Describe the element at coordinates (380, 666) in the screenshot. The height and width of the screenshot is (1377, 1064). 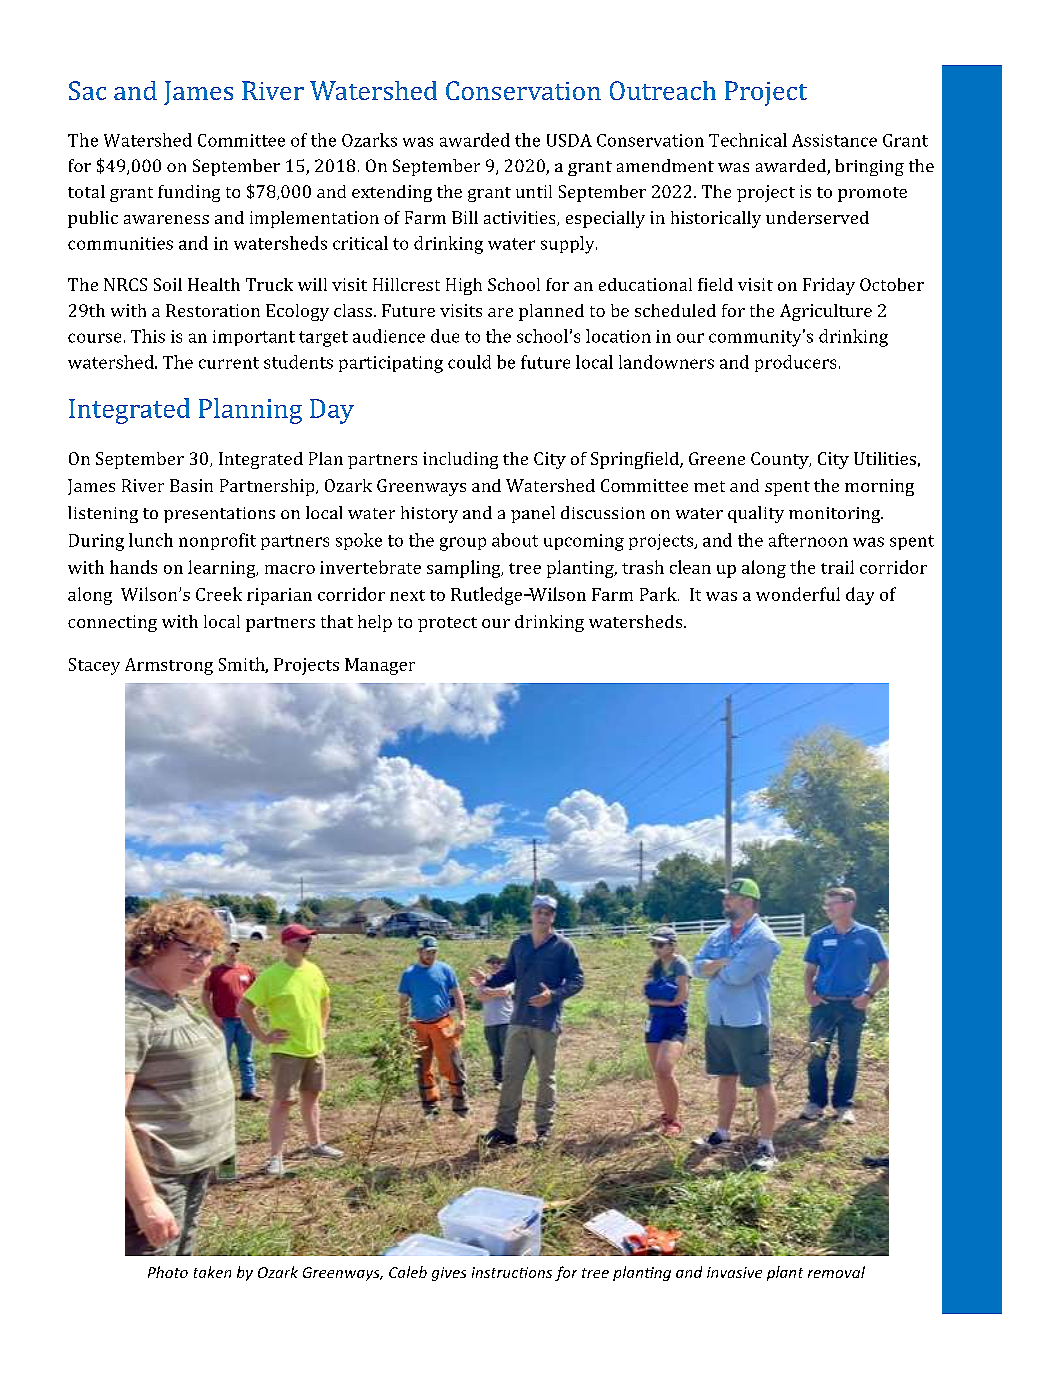
I see `Manager` at that location.
